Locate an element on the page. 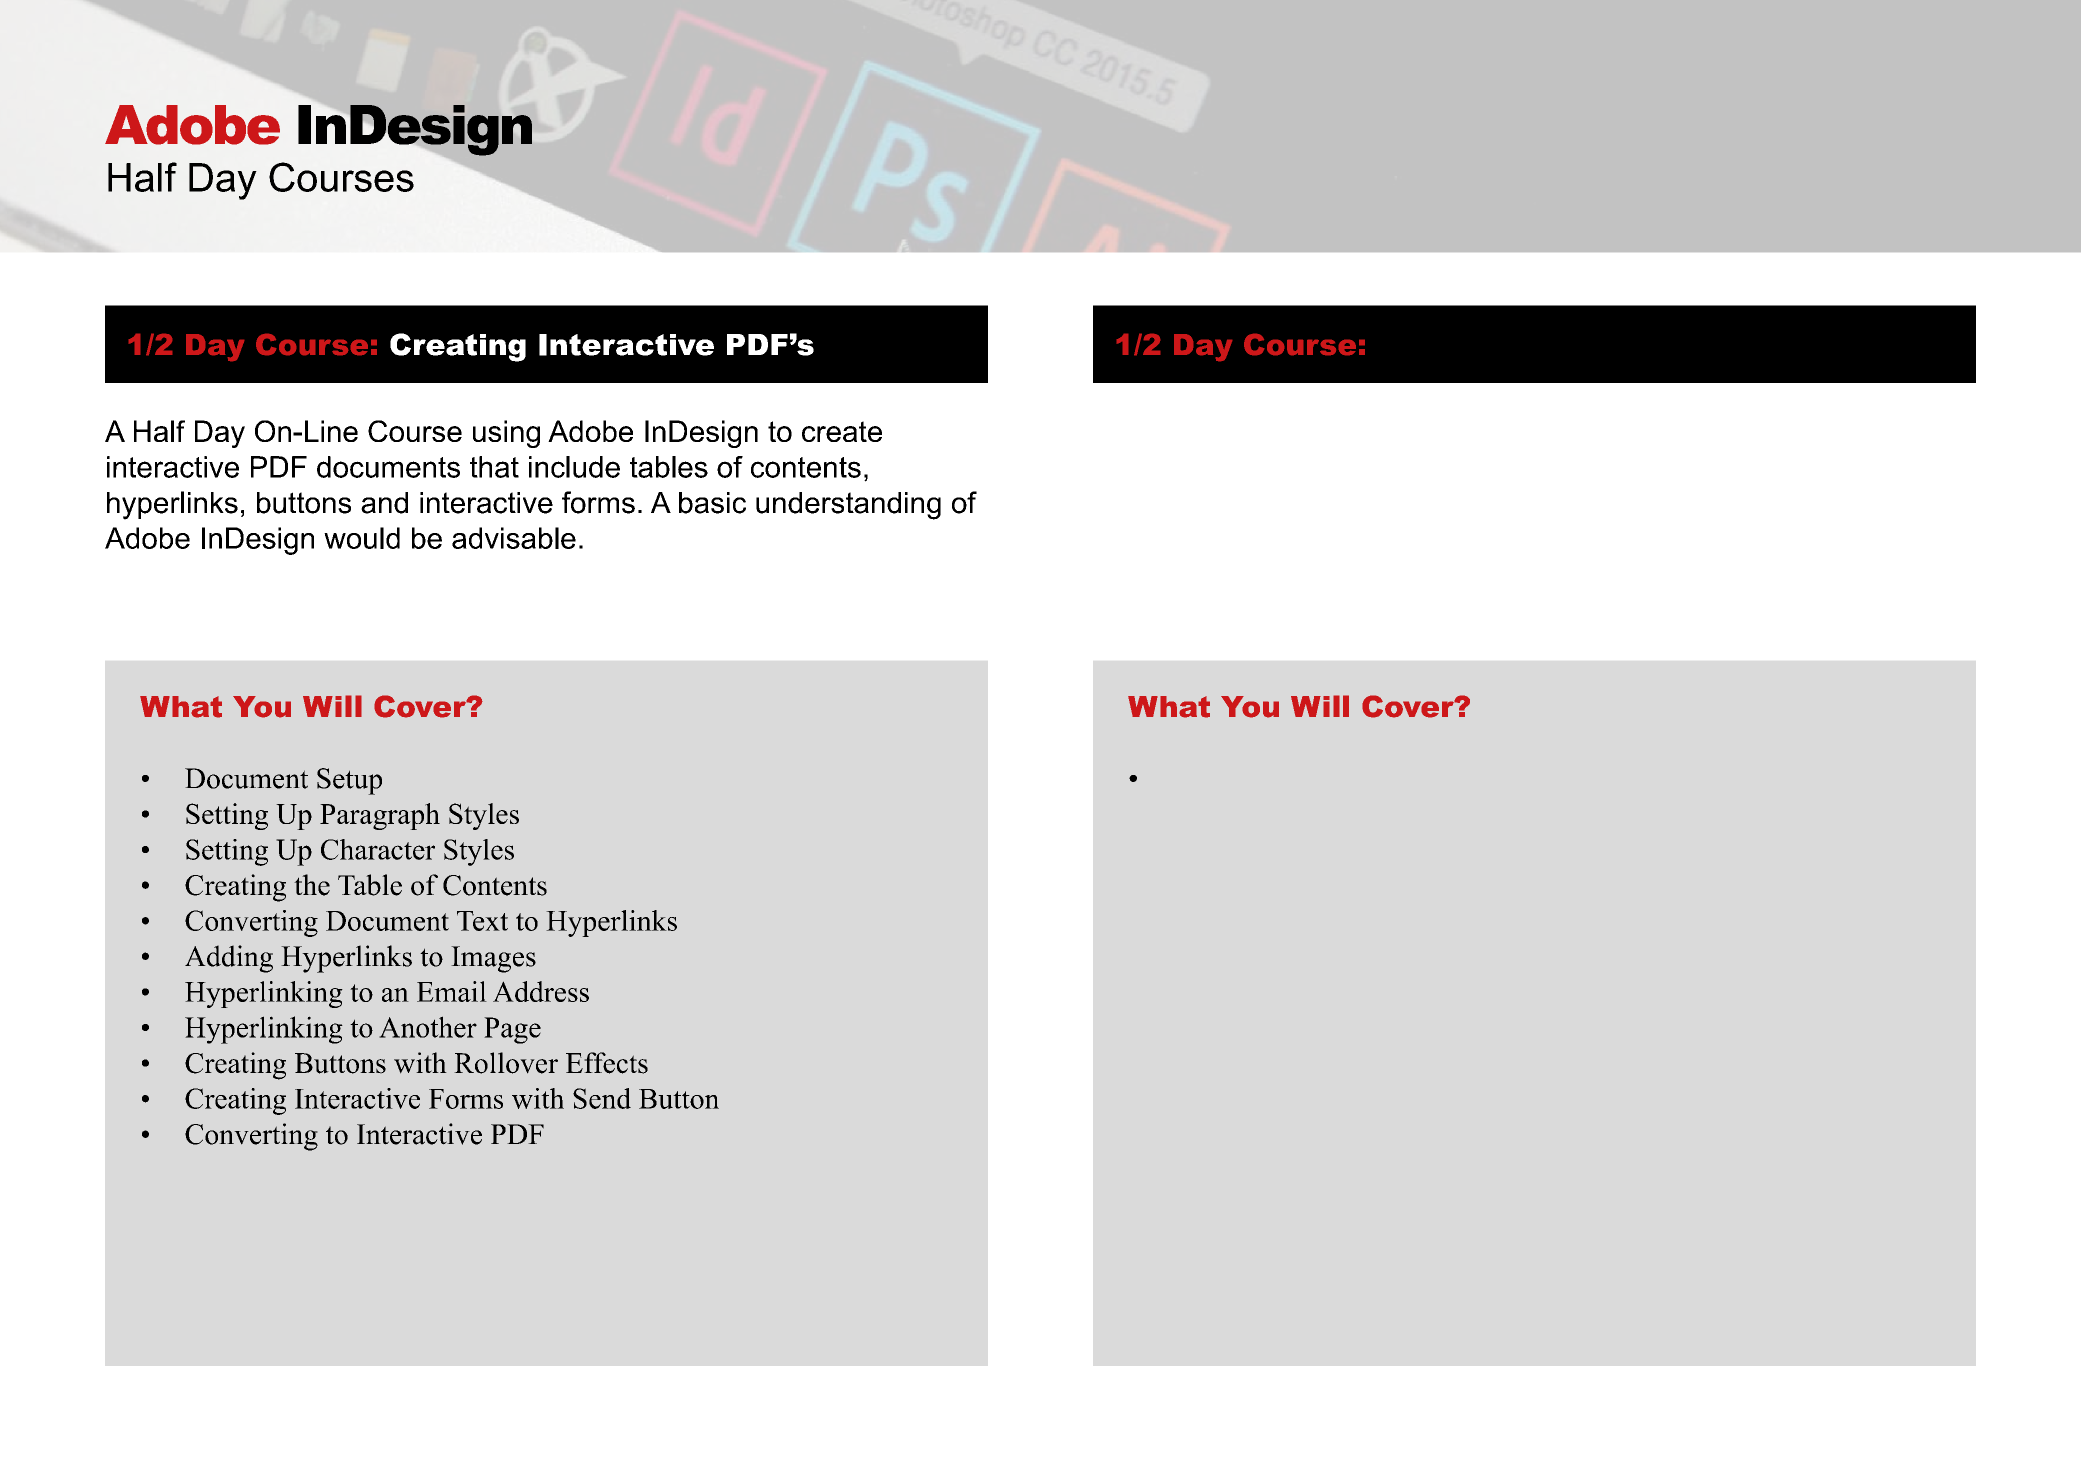  would is located at coordinates (362, 538).
